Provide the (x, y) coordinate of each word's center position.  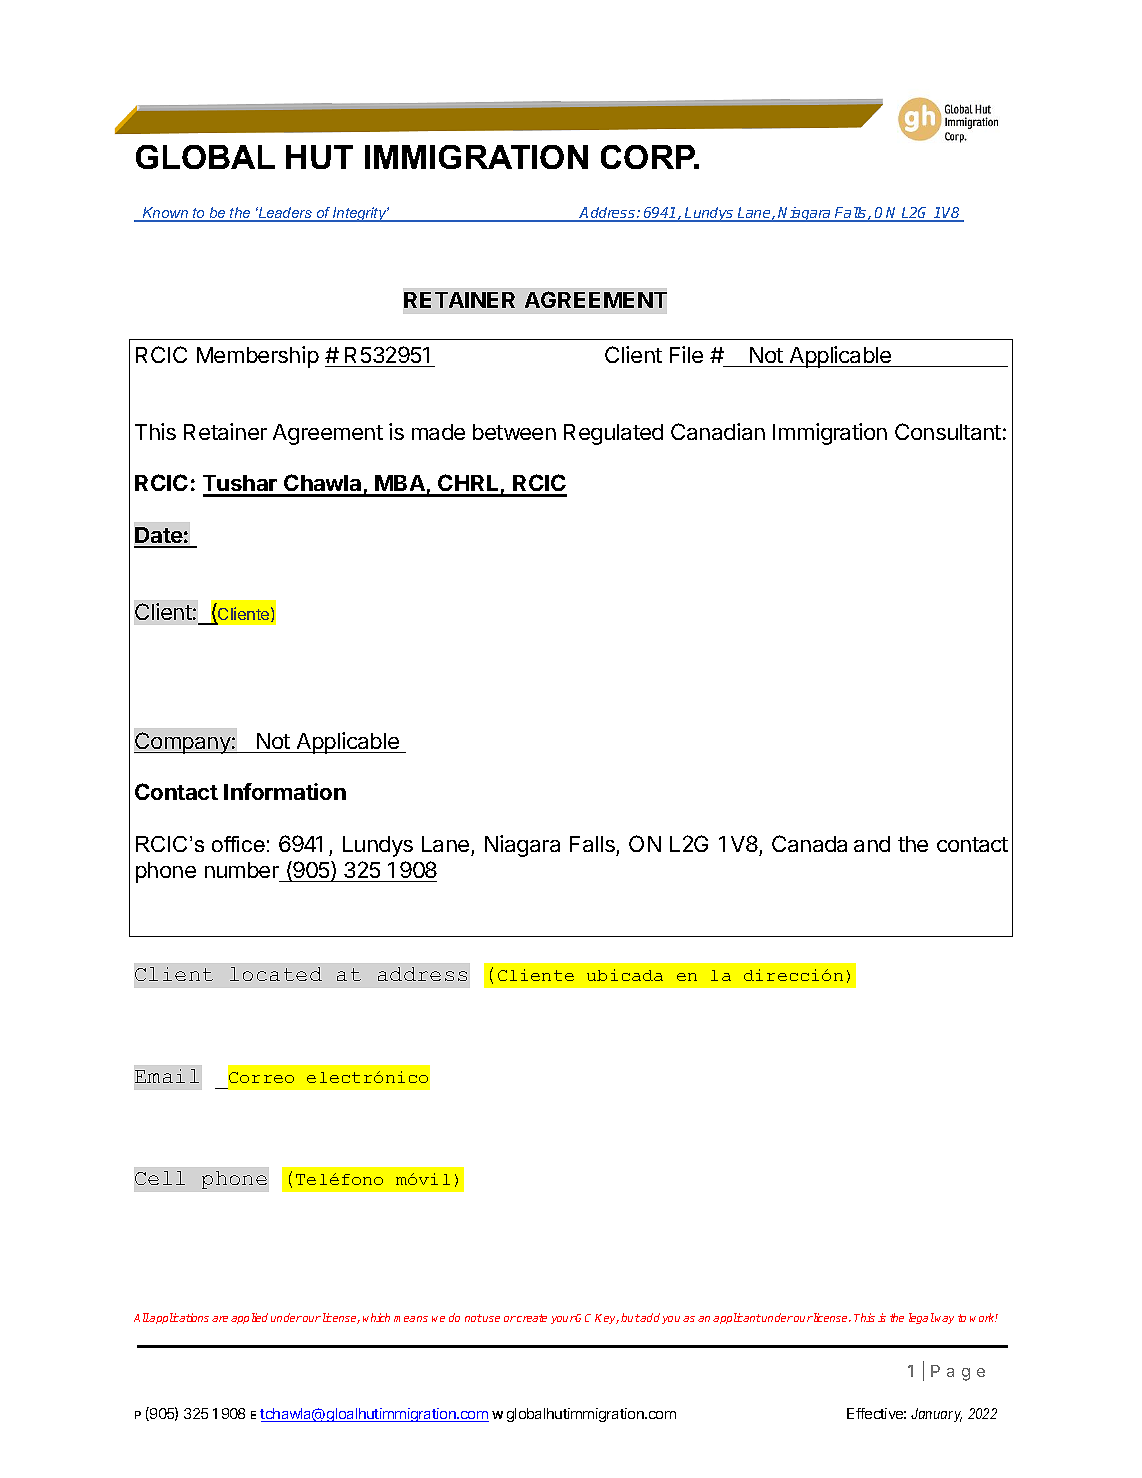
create (532, 1318)
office (238, 844)
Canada (809, 843)
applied (249, 1318)
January (936, 1415)
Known (166, 214)
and (872, 844)
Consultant (948, 431)
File (686, 354)
